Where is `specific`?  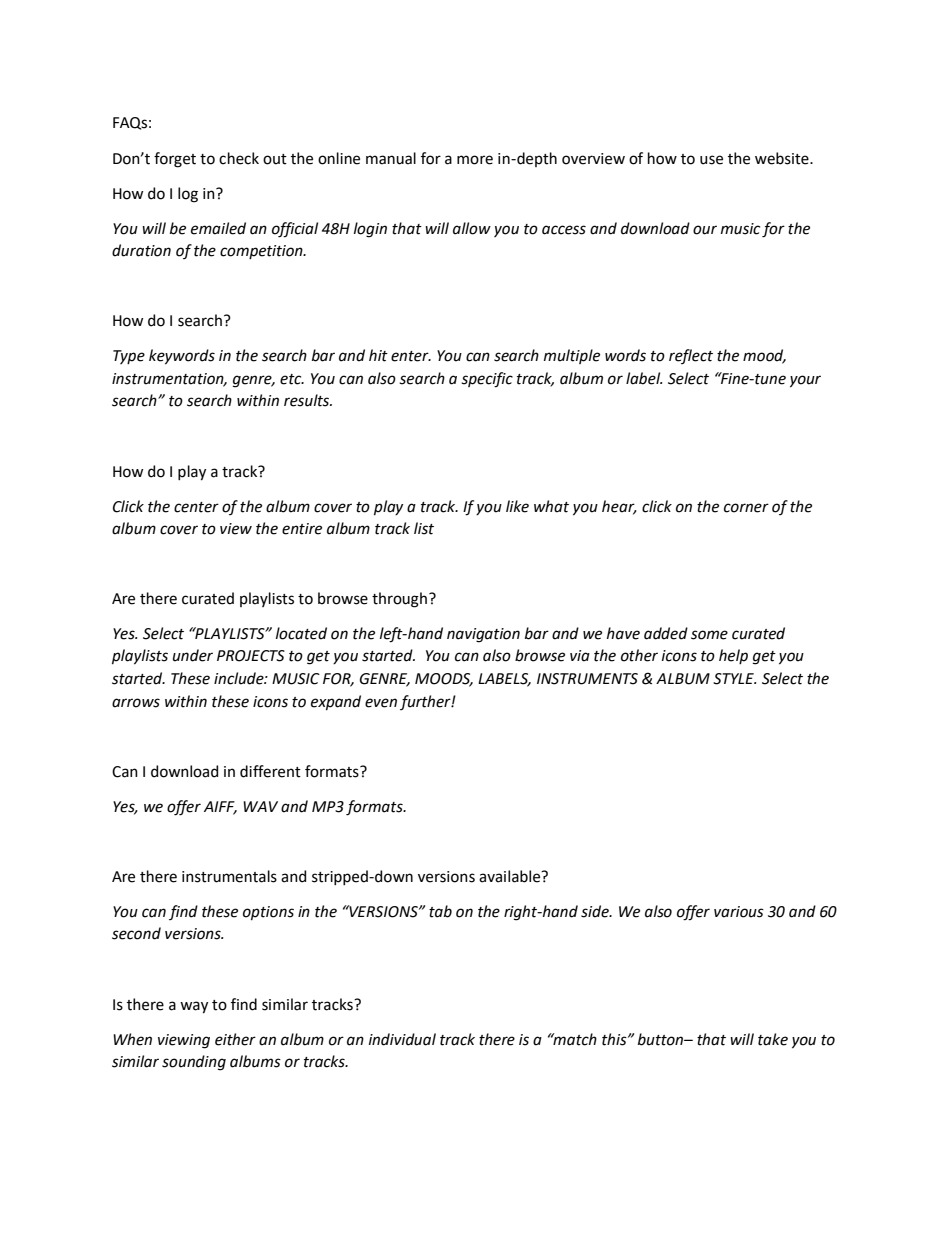 specific is located at coordinates (487, 380).
